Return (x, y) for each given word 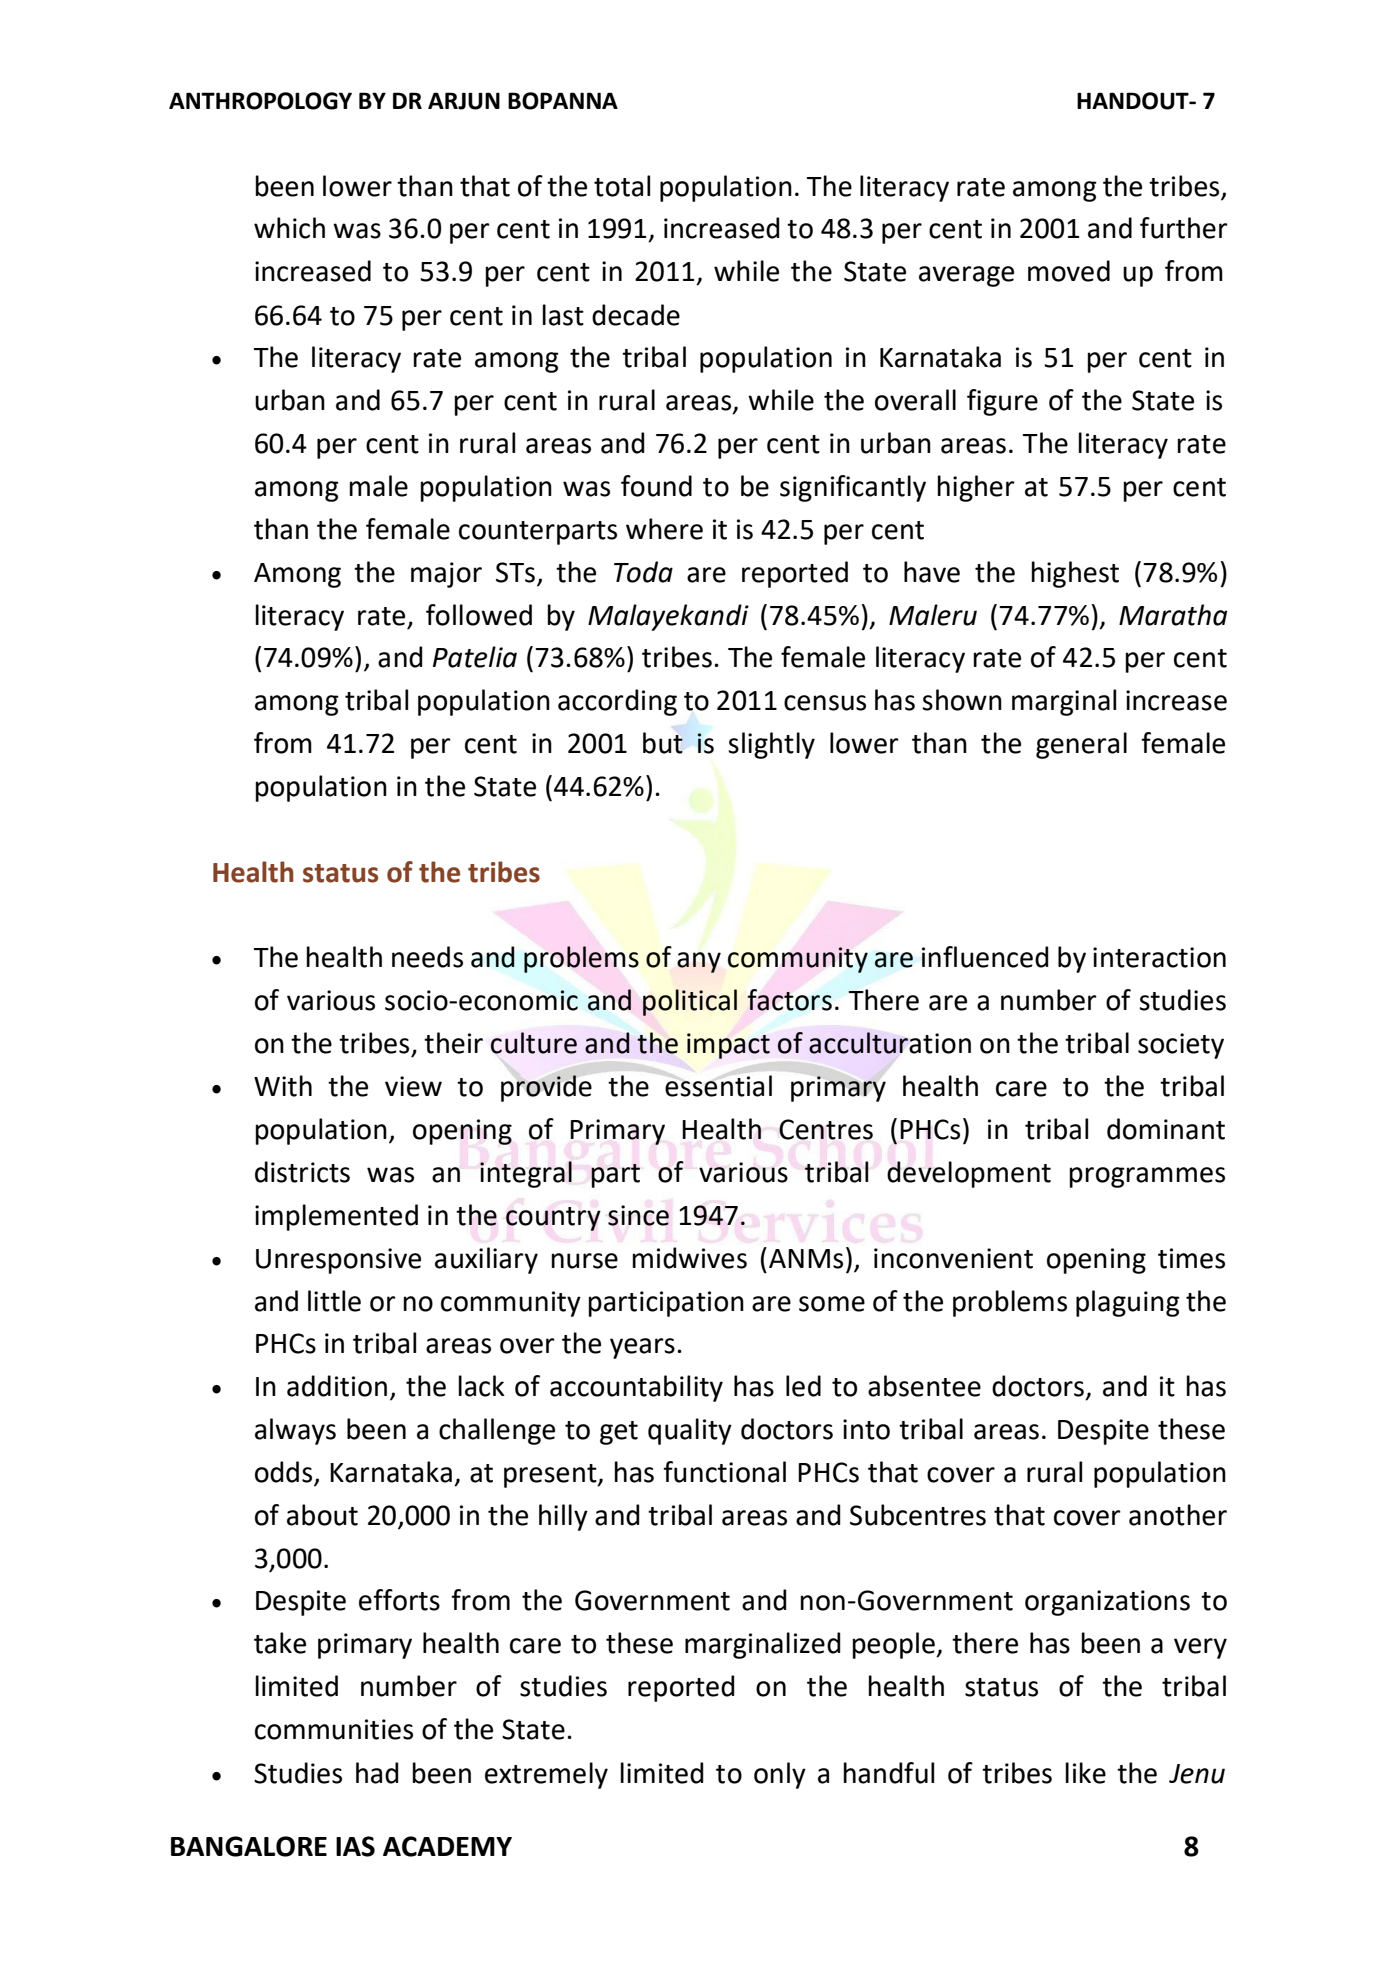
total (622, 186)
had (377, 1773)
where (664, 529)
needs (427, 957)
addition (337, 1386)
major (446, 575)
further (1184, 228)
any (699, 962)
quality (690, 1431)
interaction (1159, 957)
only (780, 1775)
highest (1075, 574)
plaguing (1128, 1303)
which (289, 228)
